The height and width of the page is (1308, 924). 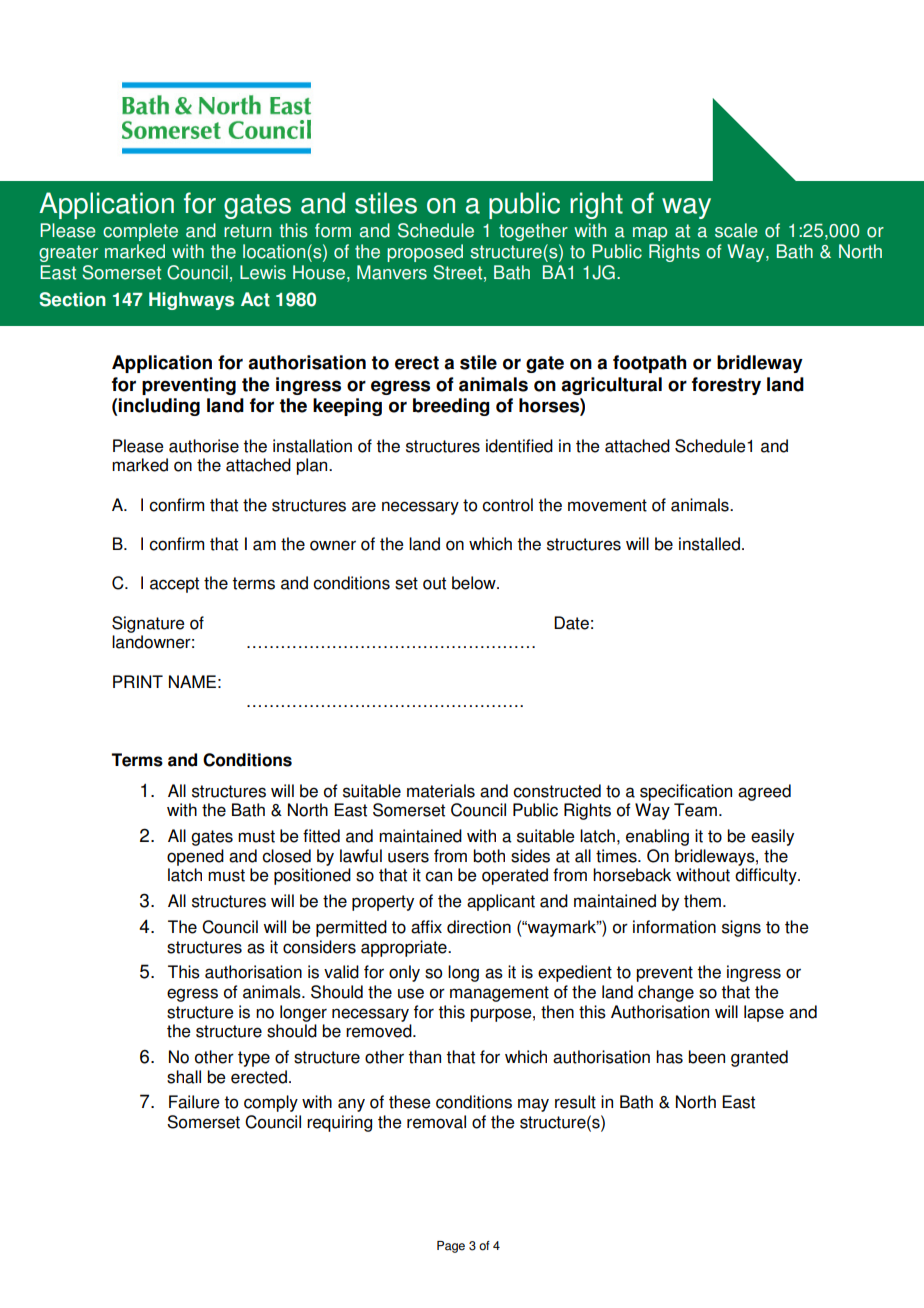 What do you see at coordinates (441, 791) in the page?
I see `materials` at bounding box center [441, 791].
